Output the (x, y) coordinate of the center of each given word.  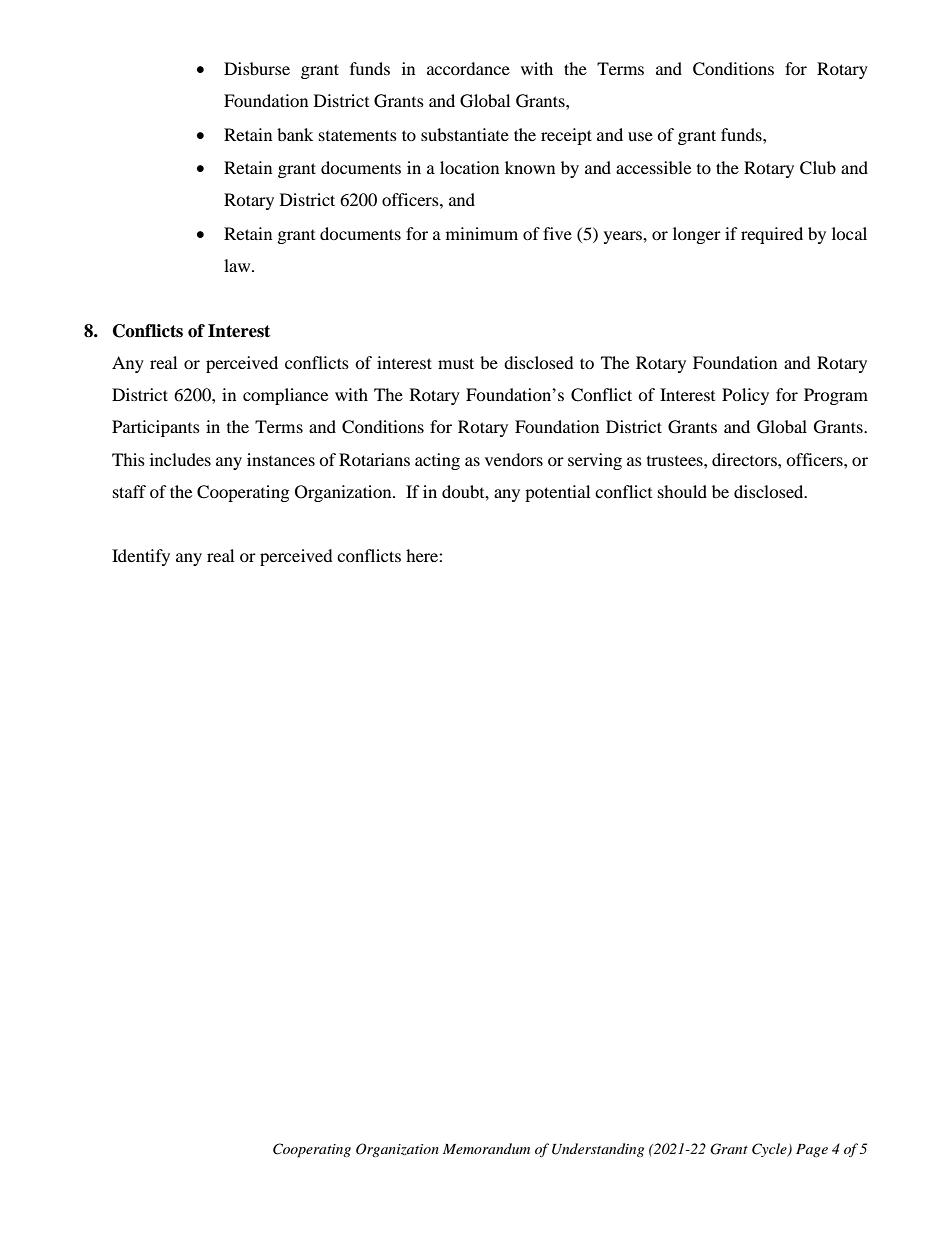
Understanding (598, 1150)
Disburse (257, 68)
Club (818, 168)
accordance (468, 68)
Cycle (770, 1150)
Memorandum (486, 1148)
